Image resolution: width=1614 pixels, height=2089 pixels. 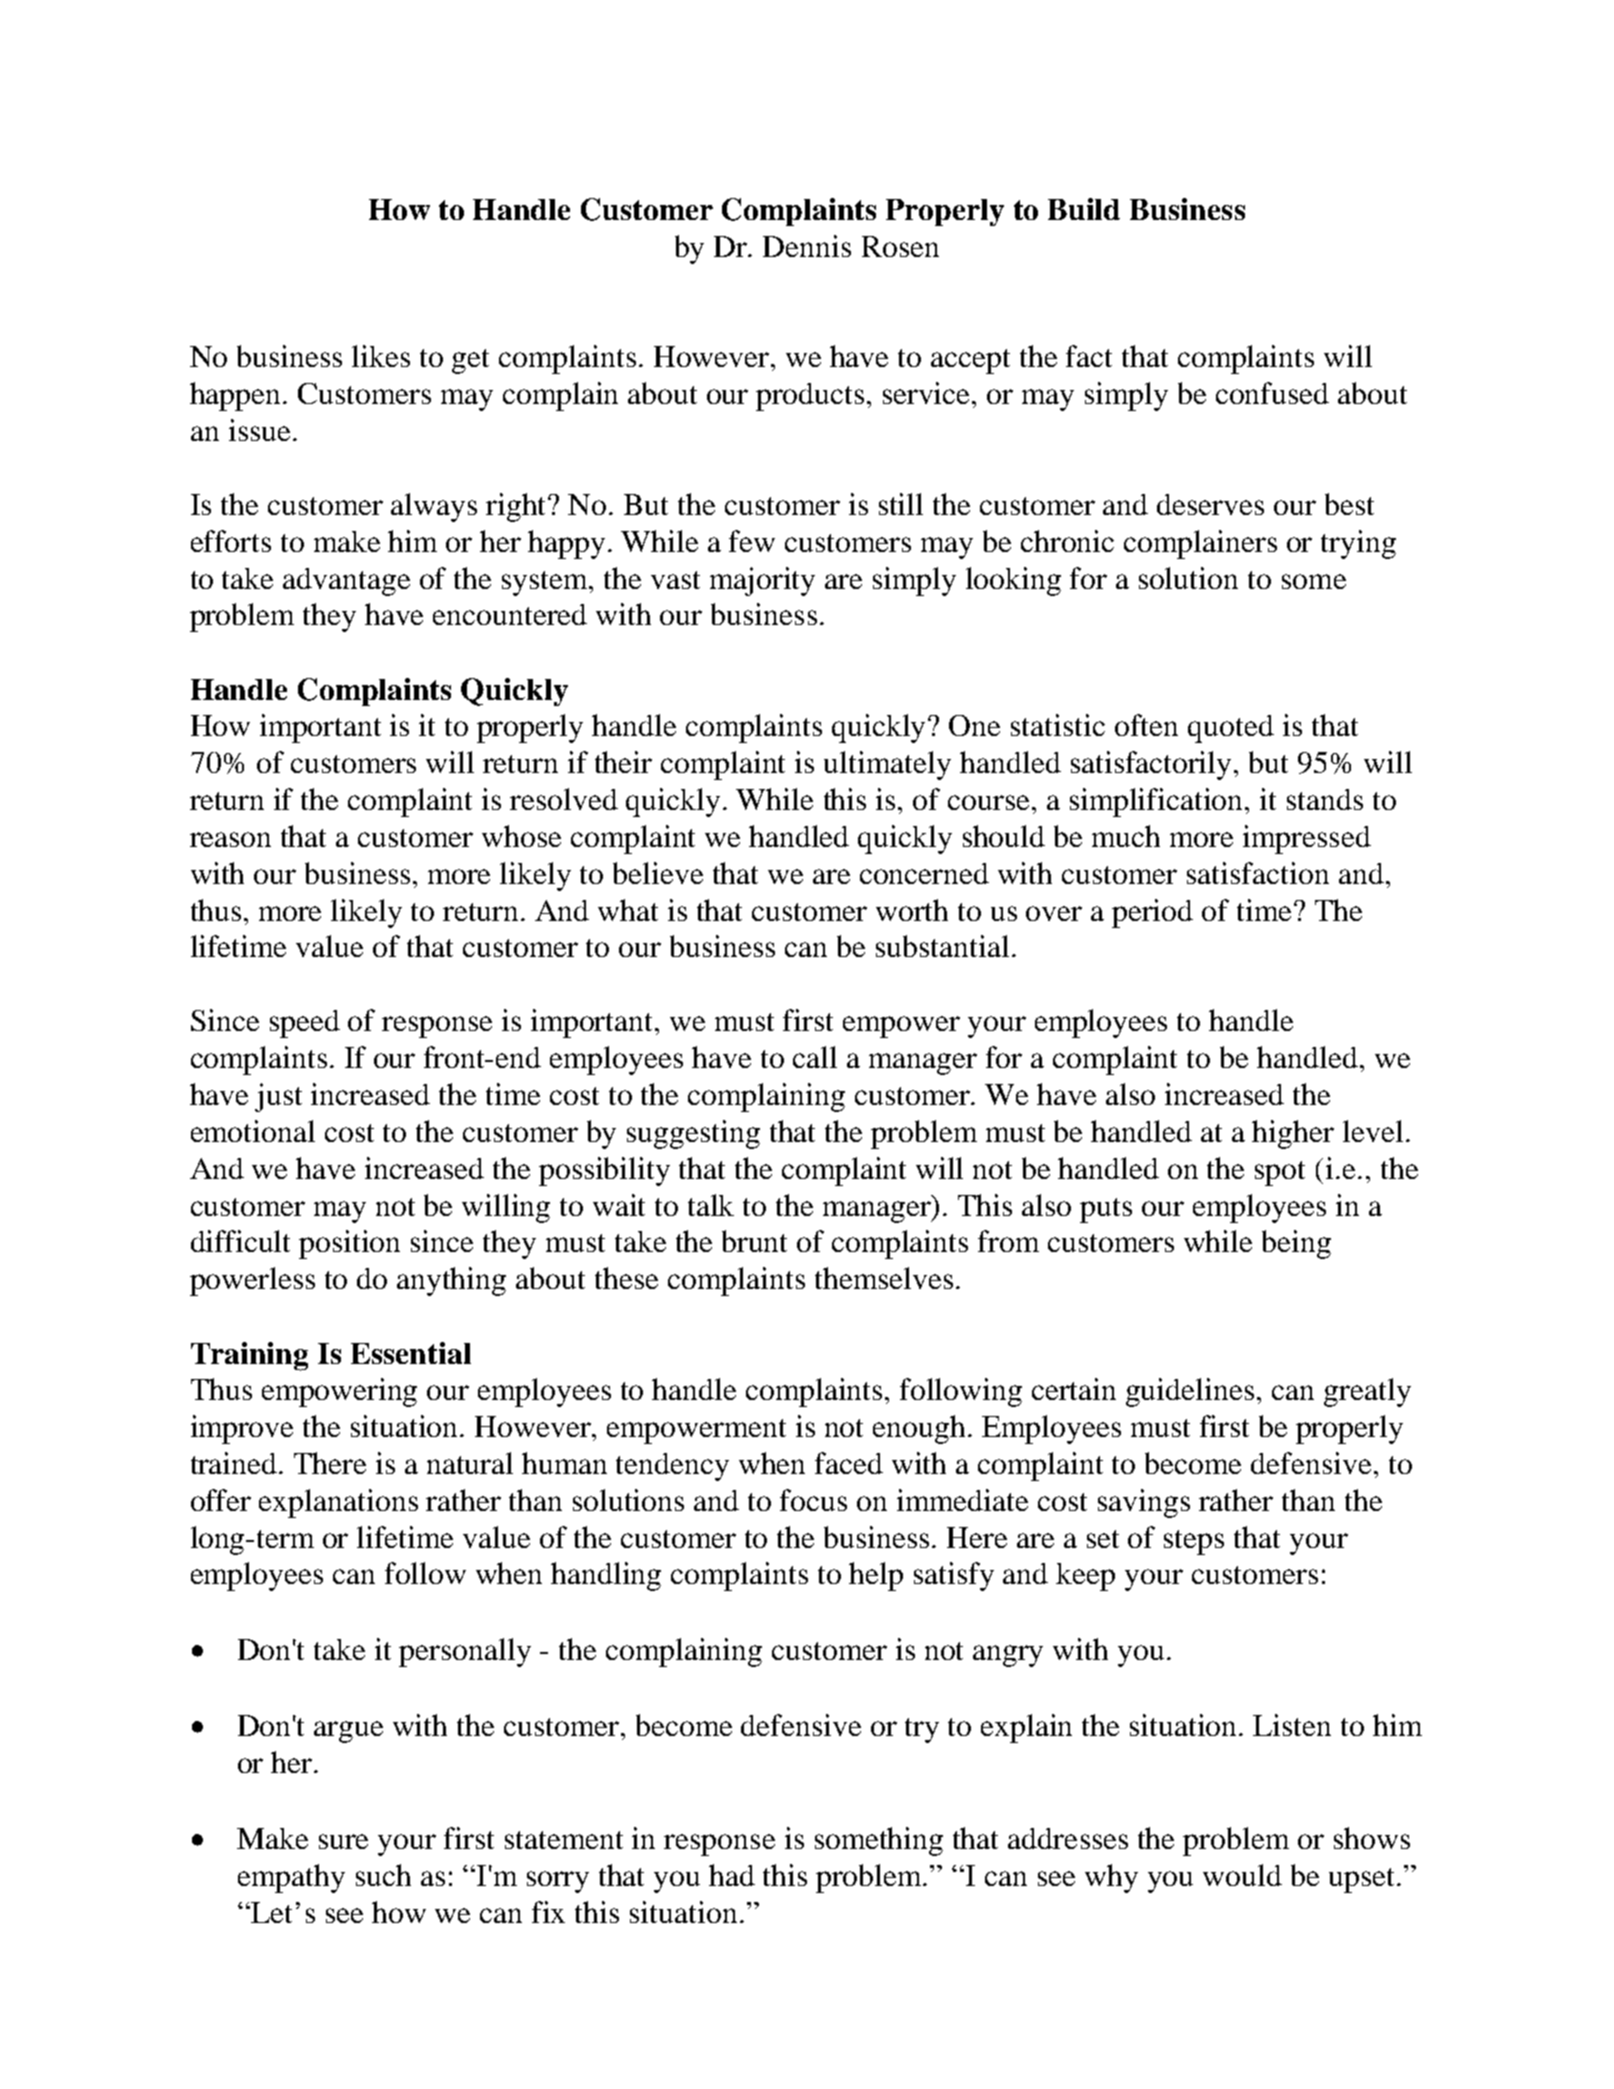 I want to click on call, so click(x=815, y=1057).
